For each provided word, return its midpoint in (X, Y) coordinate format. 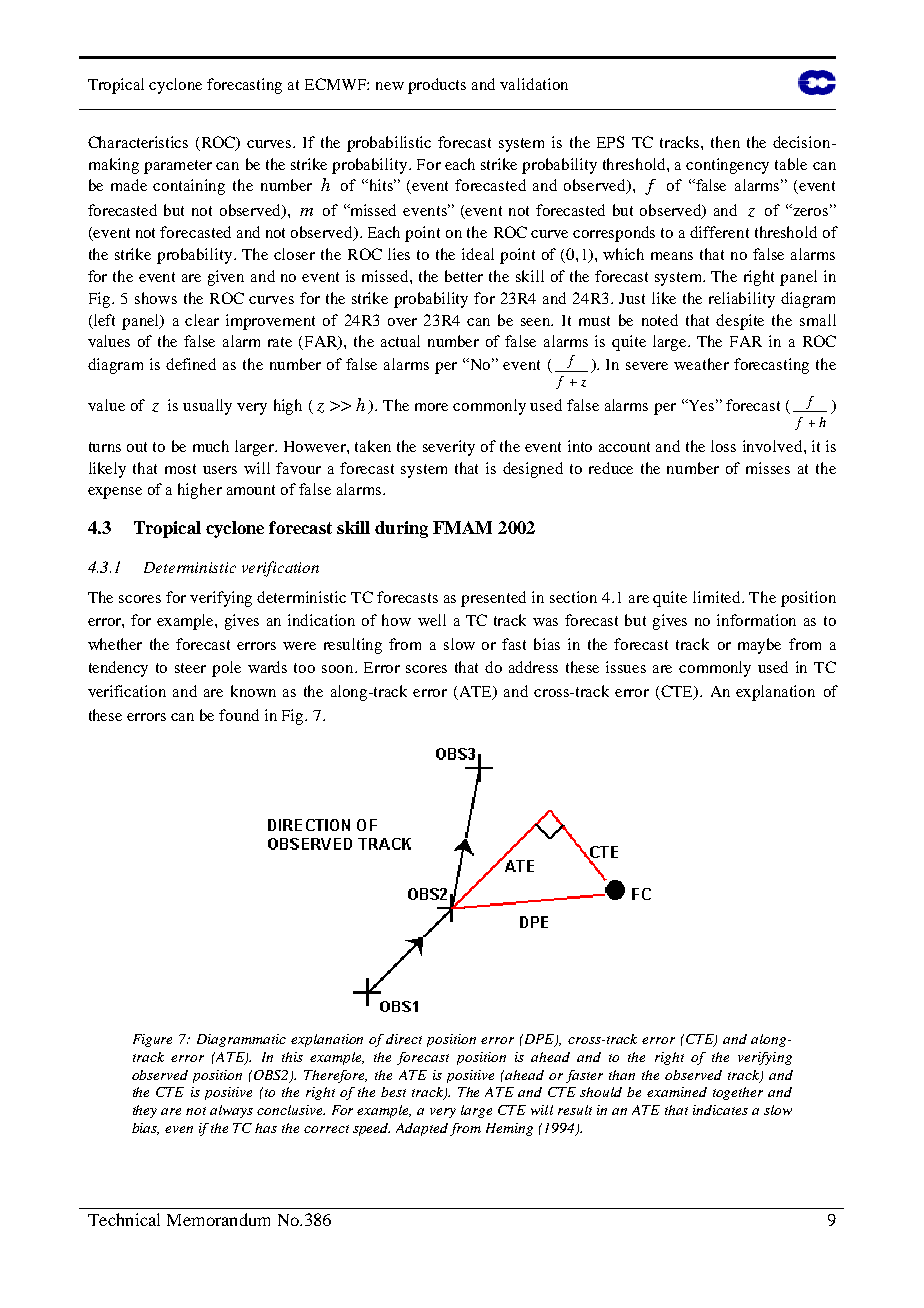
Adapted (422, 1129)
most (180, 469)
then (725, 142)
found (239, 715)
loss (723, 446)
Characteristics (138, 142)
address (533, 667)
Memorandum (218, 1219)
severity (449, 448)
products (437, 86)
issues (626, 667)
